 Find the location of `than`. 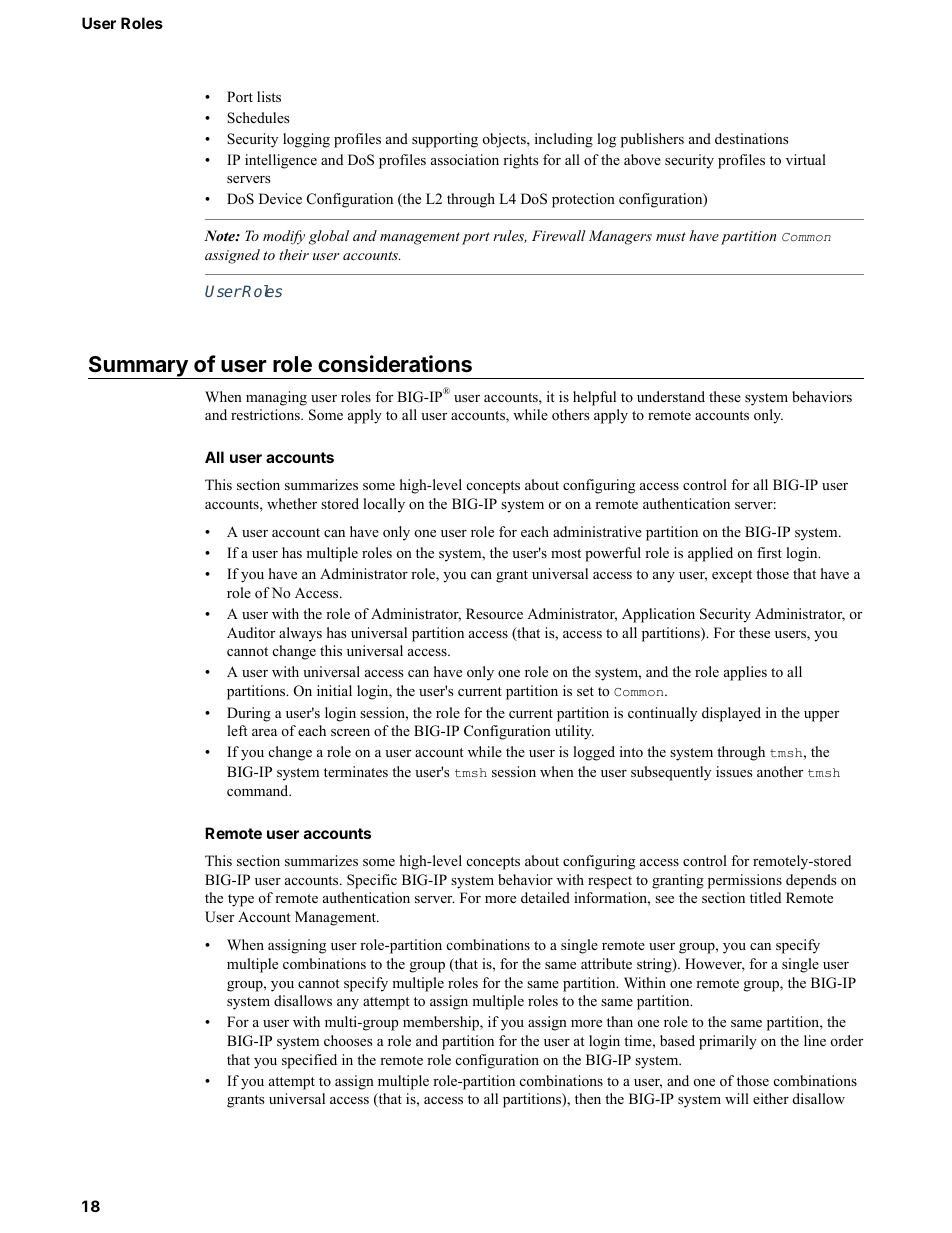

than is located at coordinates (620, 1021).
